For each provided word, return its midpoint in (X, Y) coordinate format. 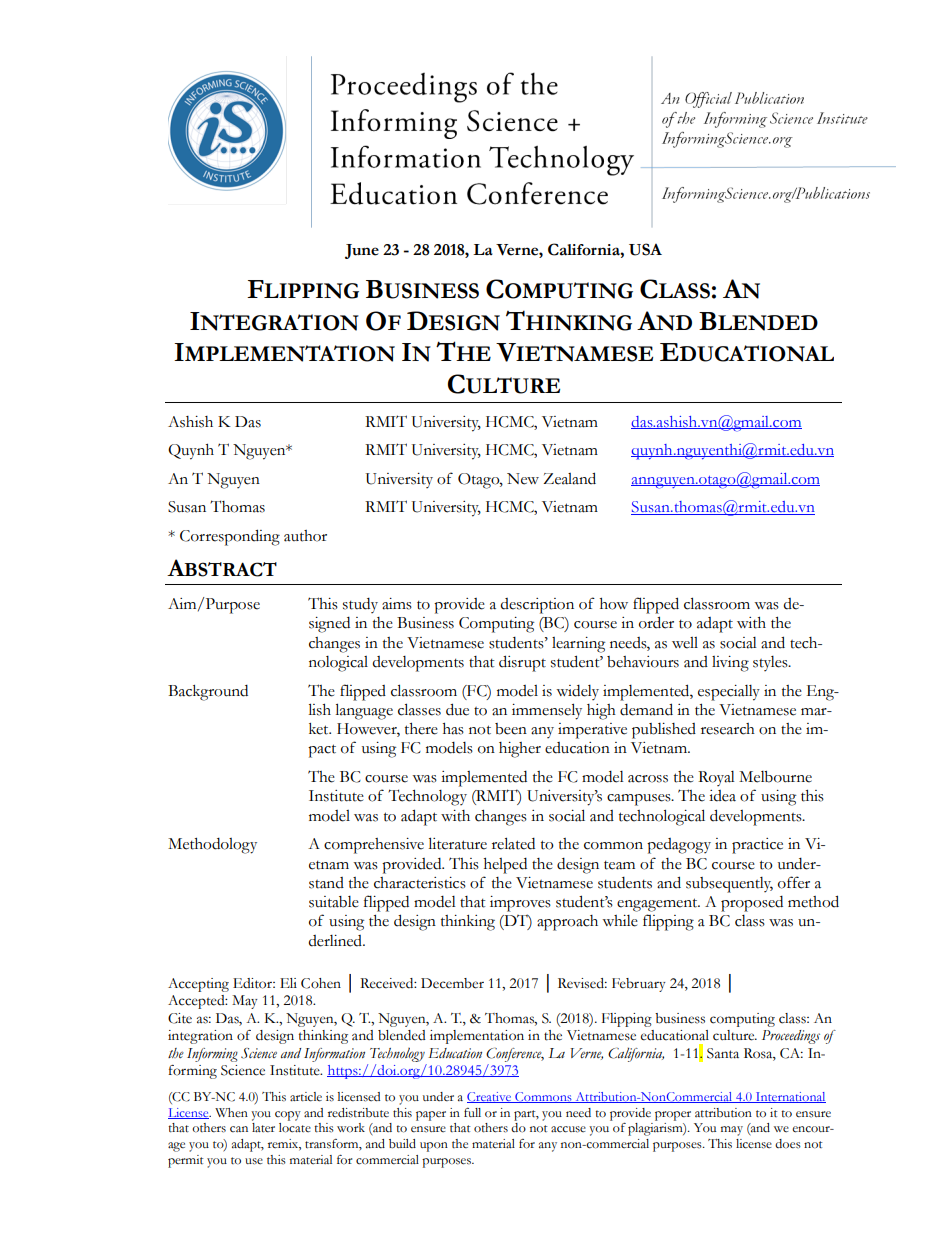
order (656, 622)
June (362, 251)
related (513, 843)
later (263, 1128)
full (472, 1112)
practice (757, 846)
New (523, 479)
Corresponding (230, 537)
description (537, 606)
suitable (334, 902)
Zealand (569, 478)
